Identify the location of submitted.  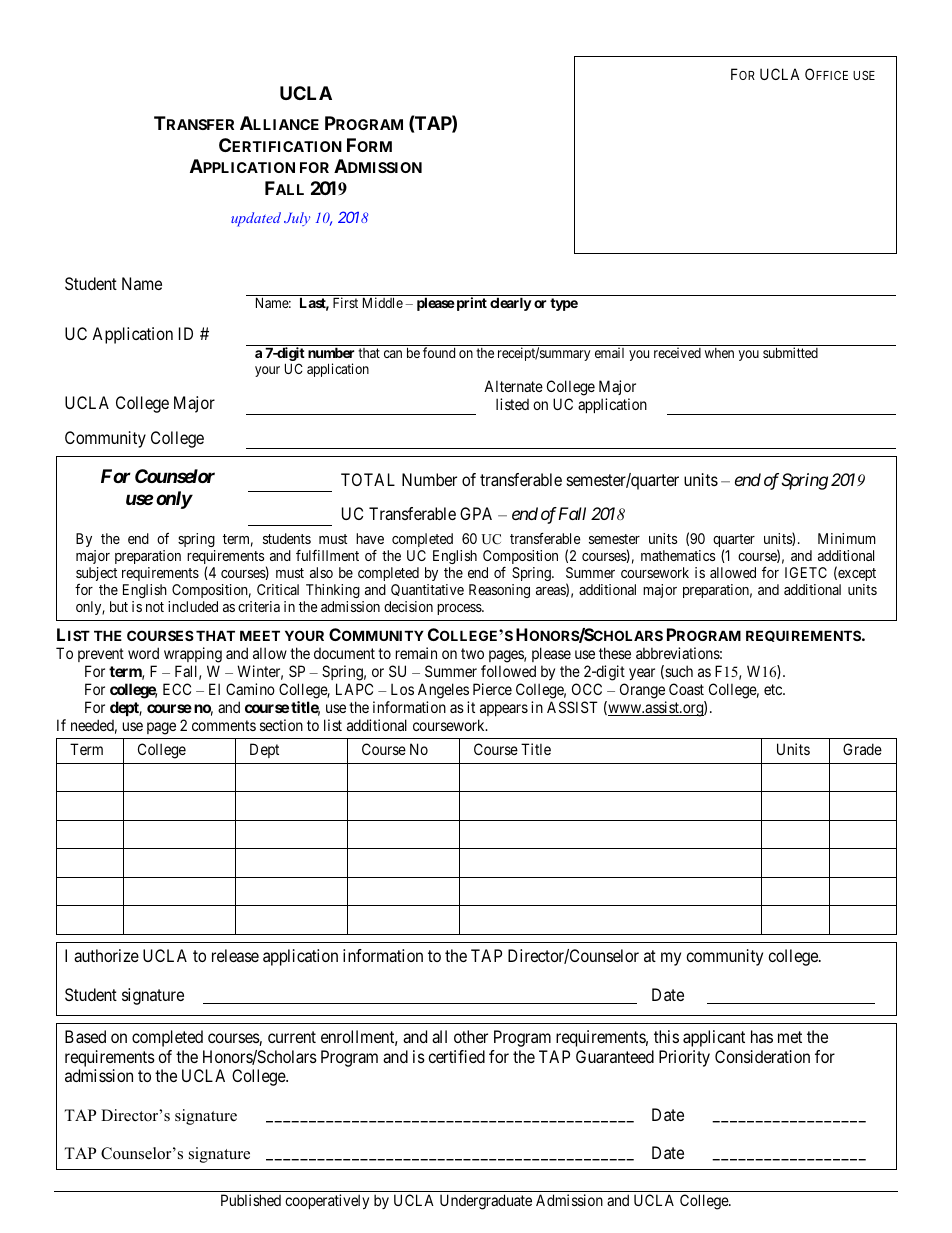
(790, 352).
